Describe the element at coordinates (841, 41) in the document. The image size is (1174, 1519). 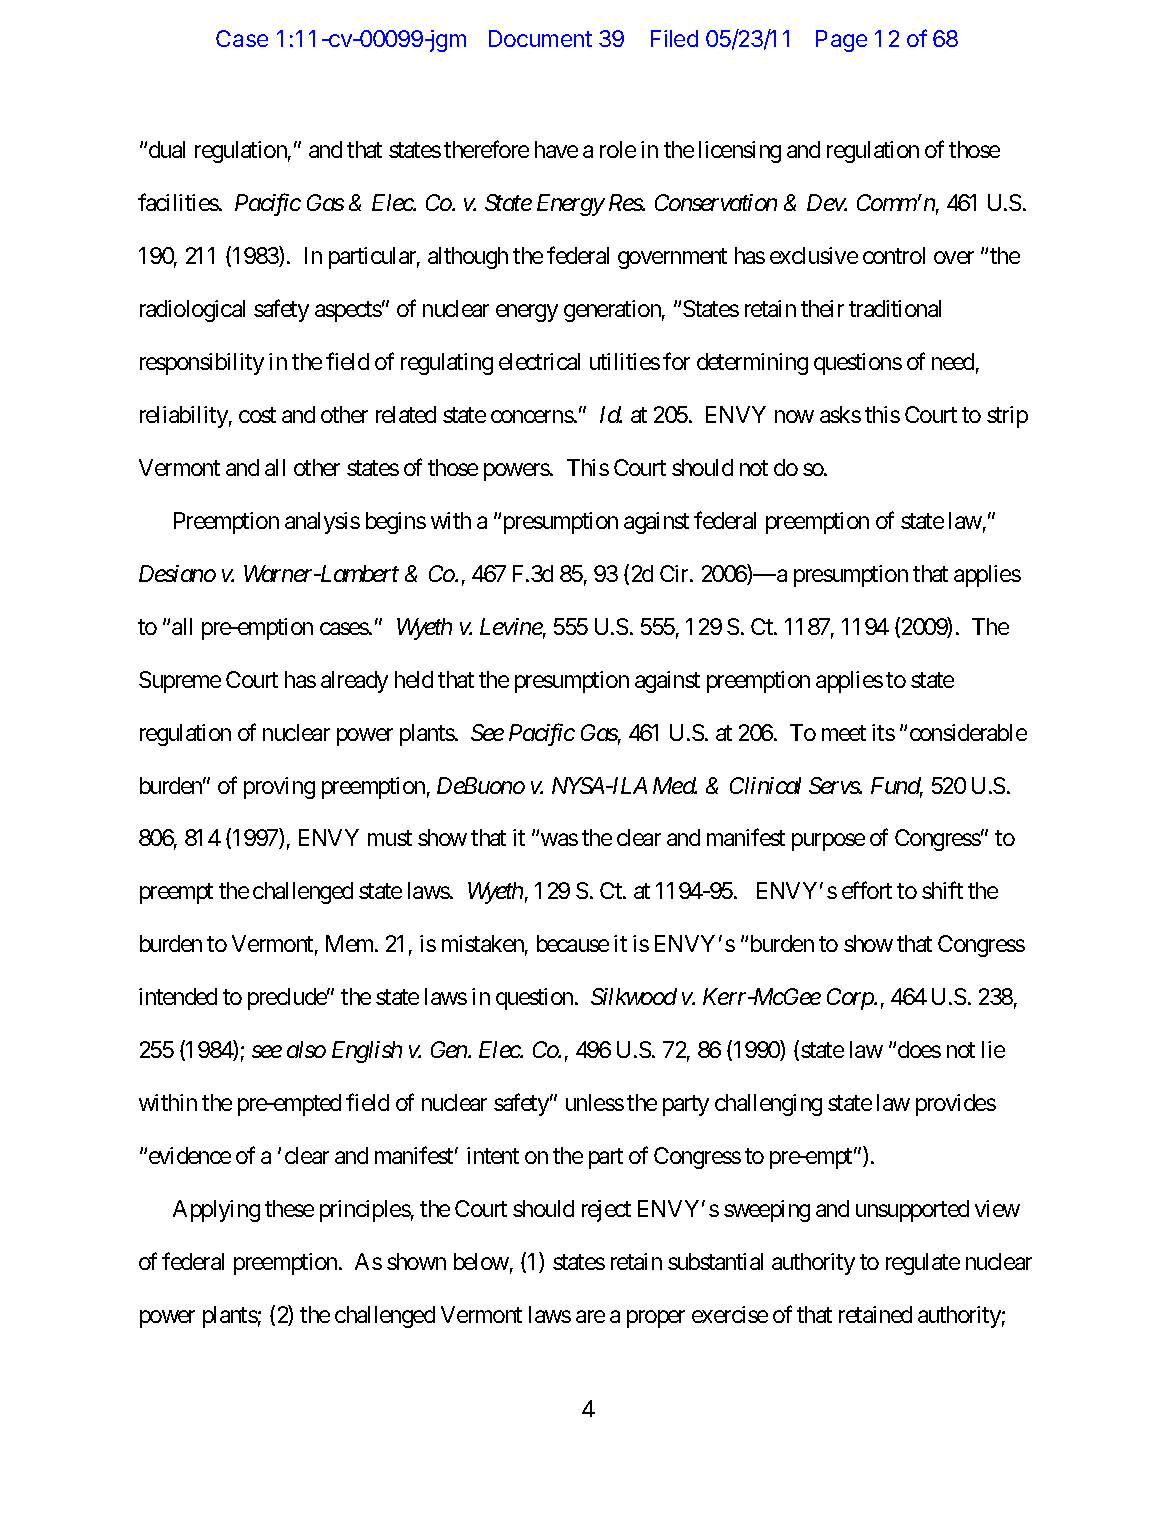
I see `Page` at that location.
